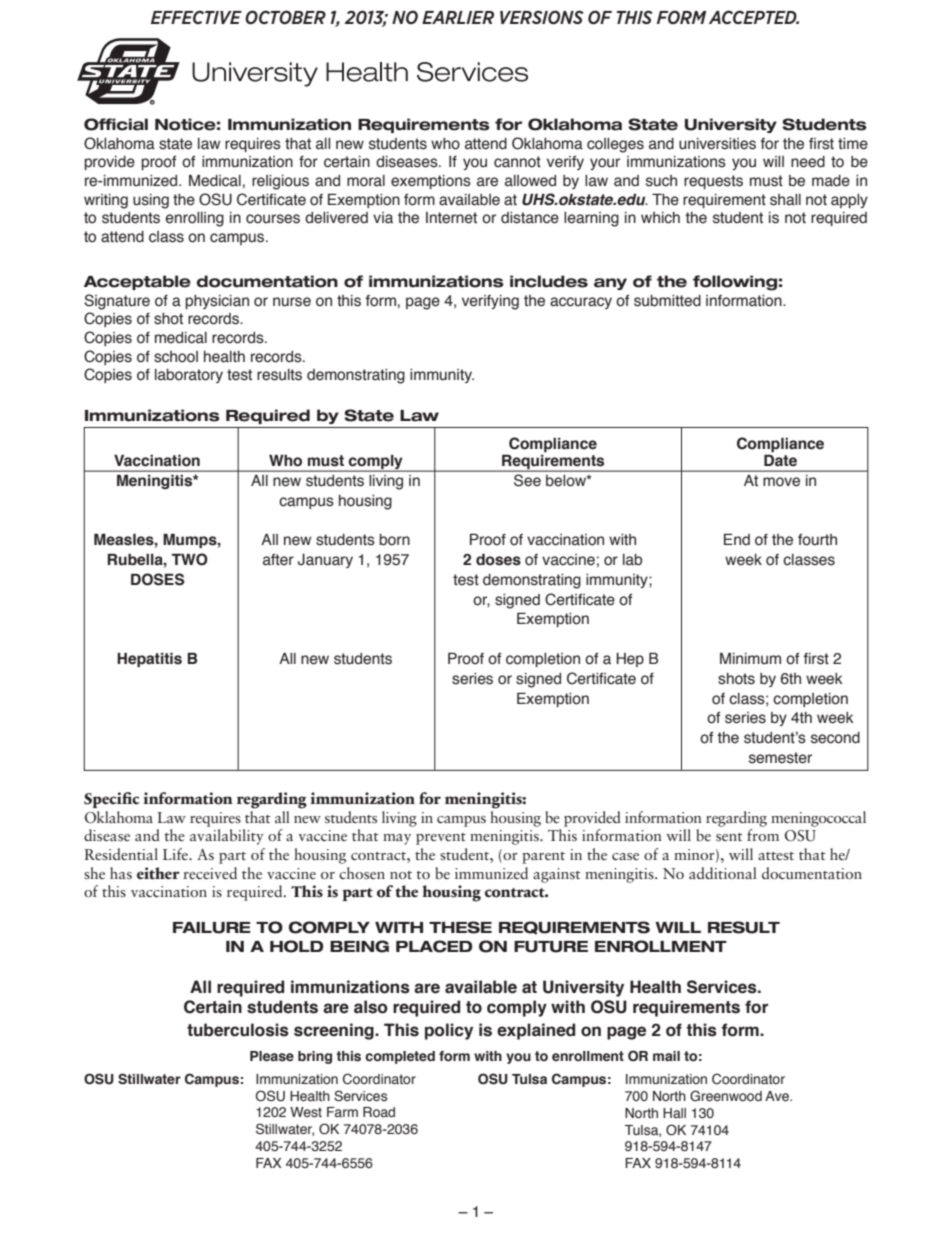  Describe the element at coordinates (441, 839) in the screenshot. I see `prevent` at that location.
